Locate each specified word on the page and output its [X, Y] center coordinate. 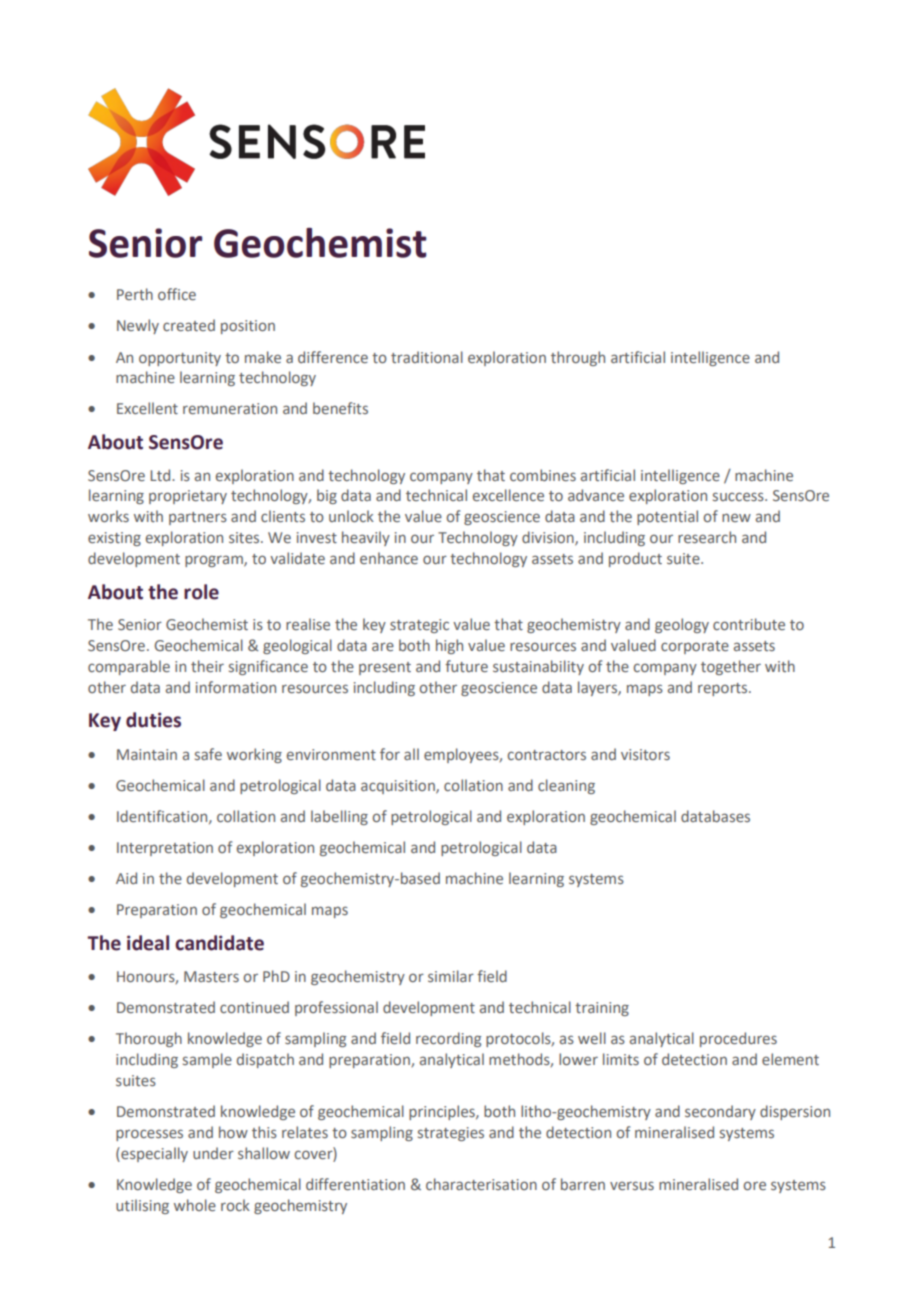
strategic [419, 626]
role [201, 592]
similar [451, 976]
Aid [126, 878]
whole [195, 1205]
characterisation [481, 1184]
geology [682, 625]
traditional [427, 357]
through [578, 358]
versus [632, 1185]
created [189, 325]
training [602, 1009]
